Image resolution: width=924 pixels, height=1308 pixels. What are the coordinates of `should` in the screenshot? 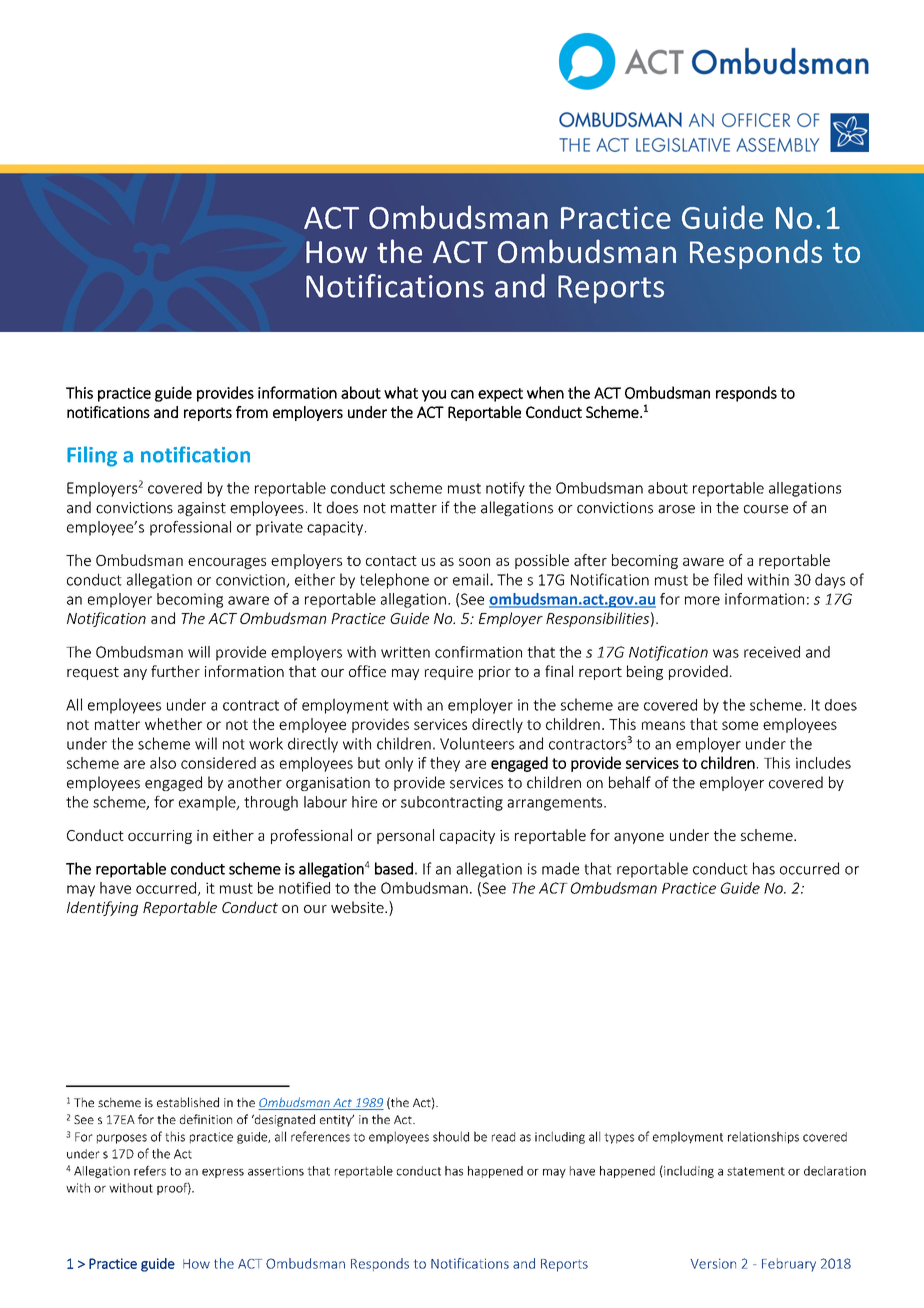 It's located at (451, 1136).
